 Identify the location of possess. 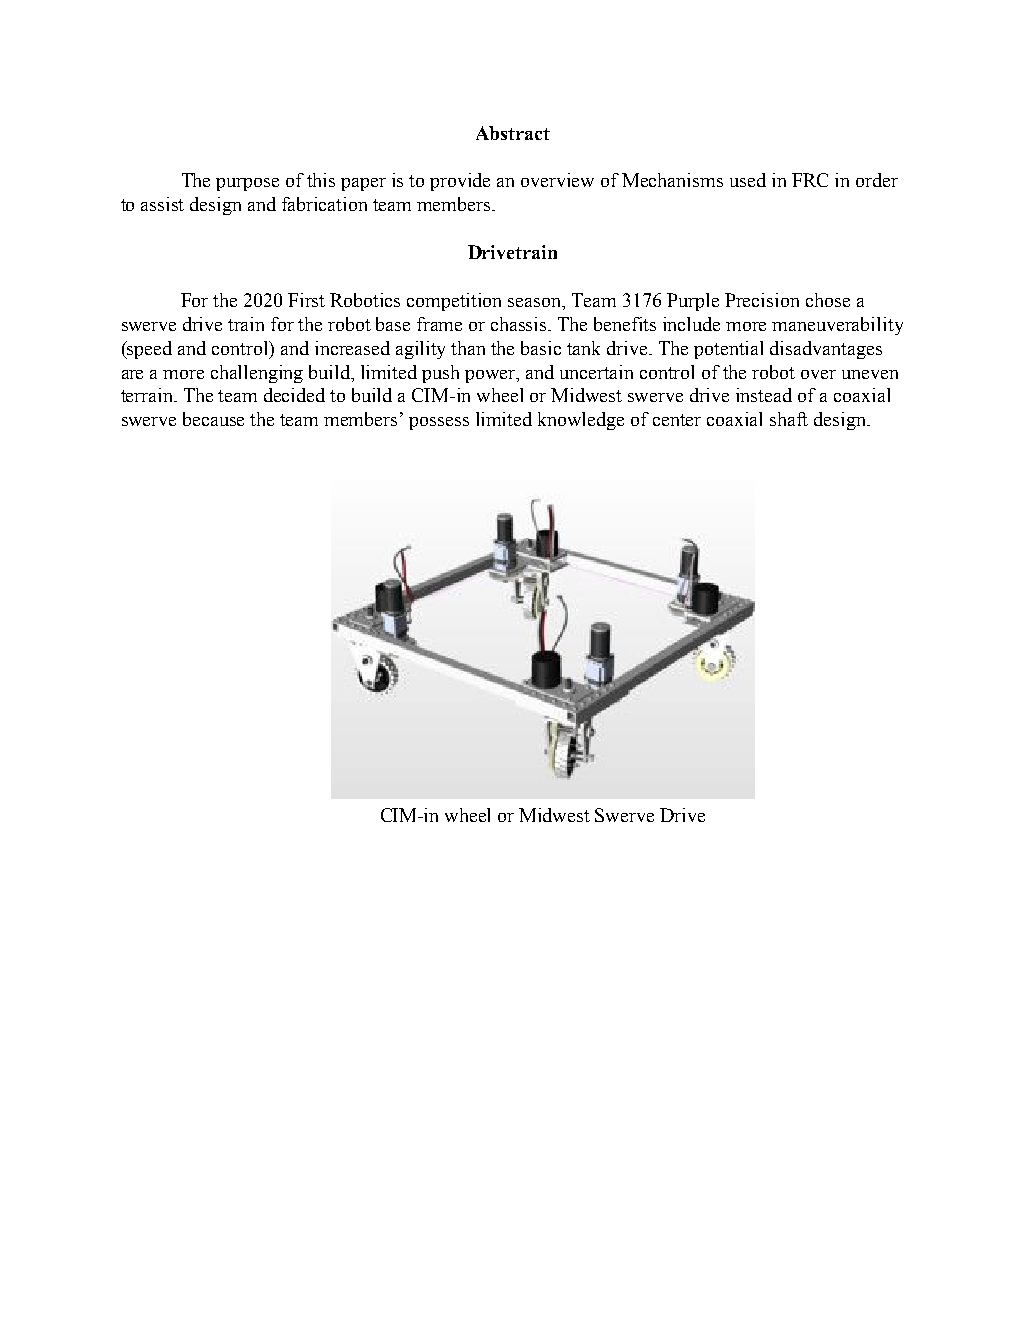
(439, 423).
